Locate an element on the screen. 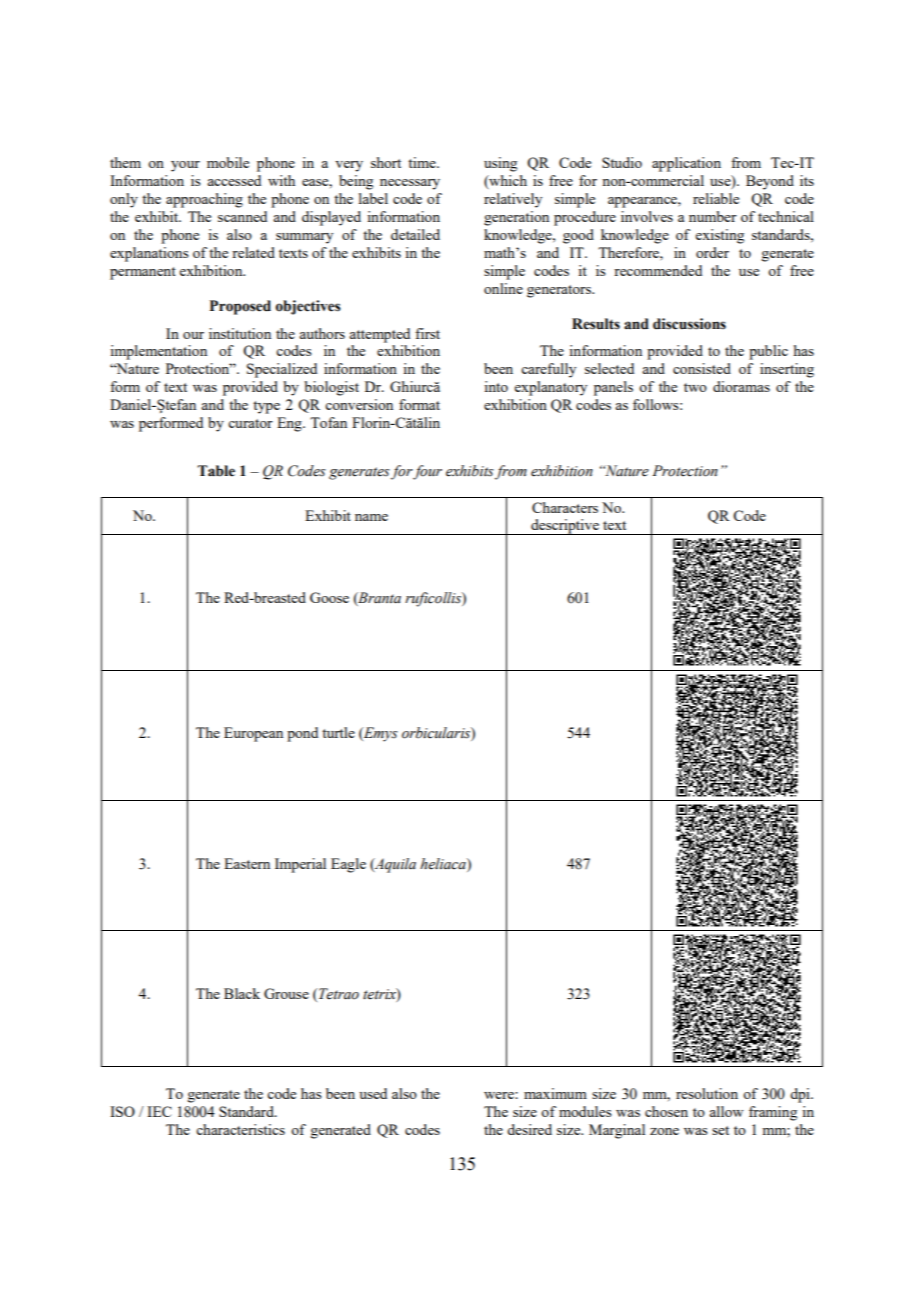 The width and height of the screenshot is (924, 1308). IEC is located at coordinates (159, 1111).
